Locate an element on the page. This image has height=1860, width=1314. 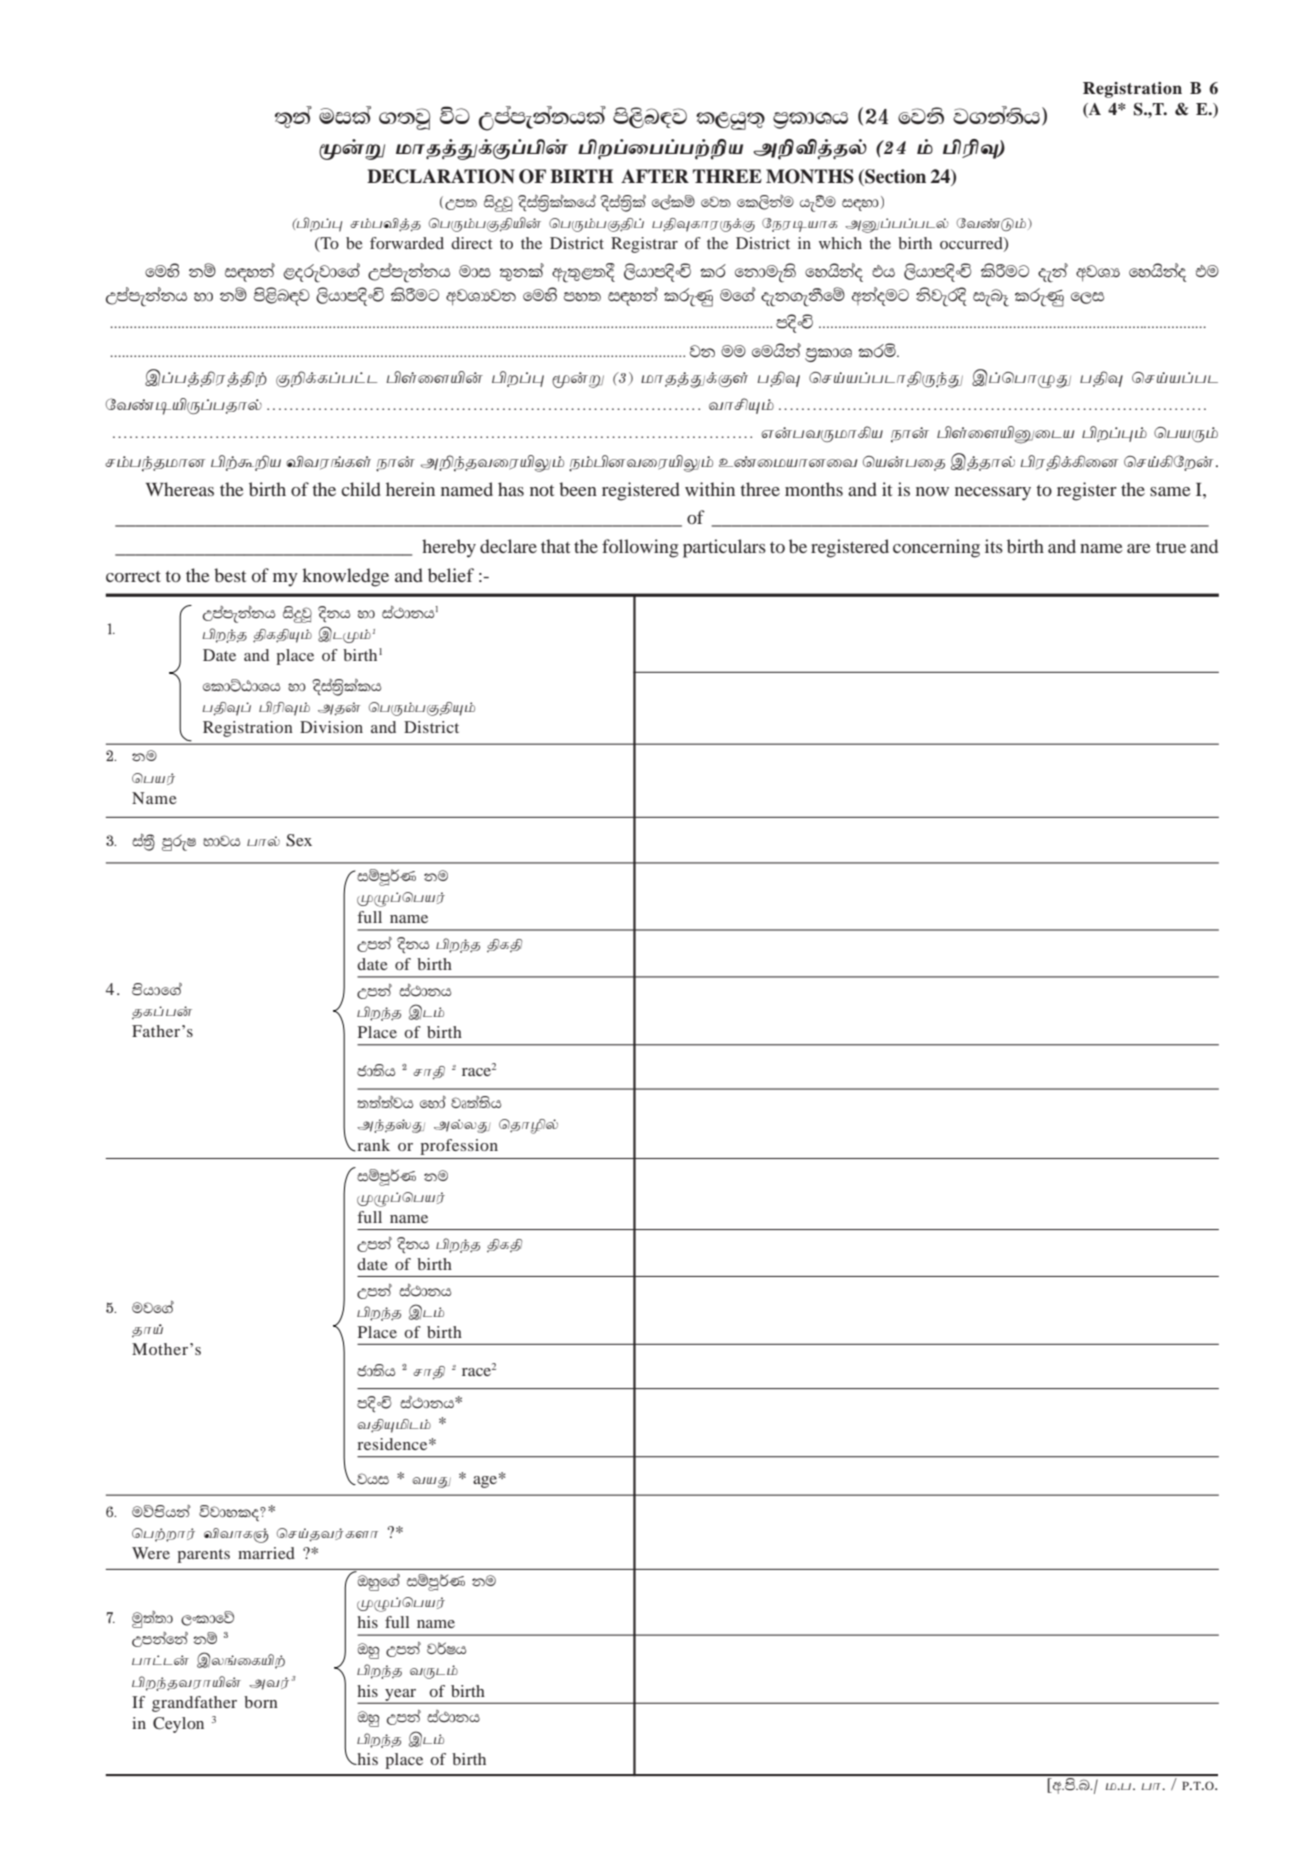
born is located at coordinates (261, 1702).
